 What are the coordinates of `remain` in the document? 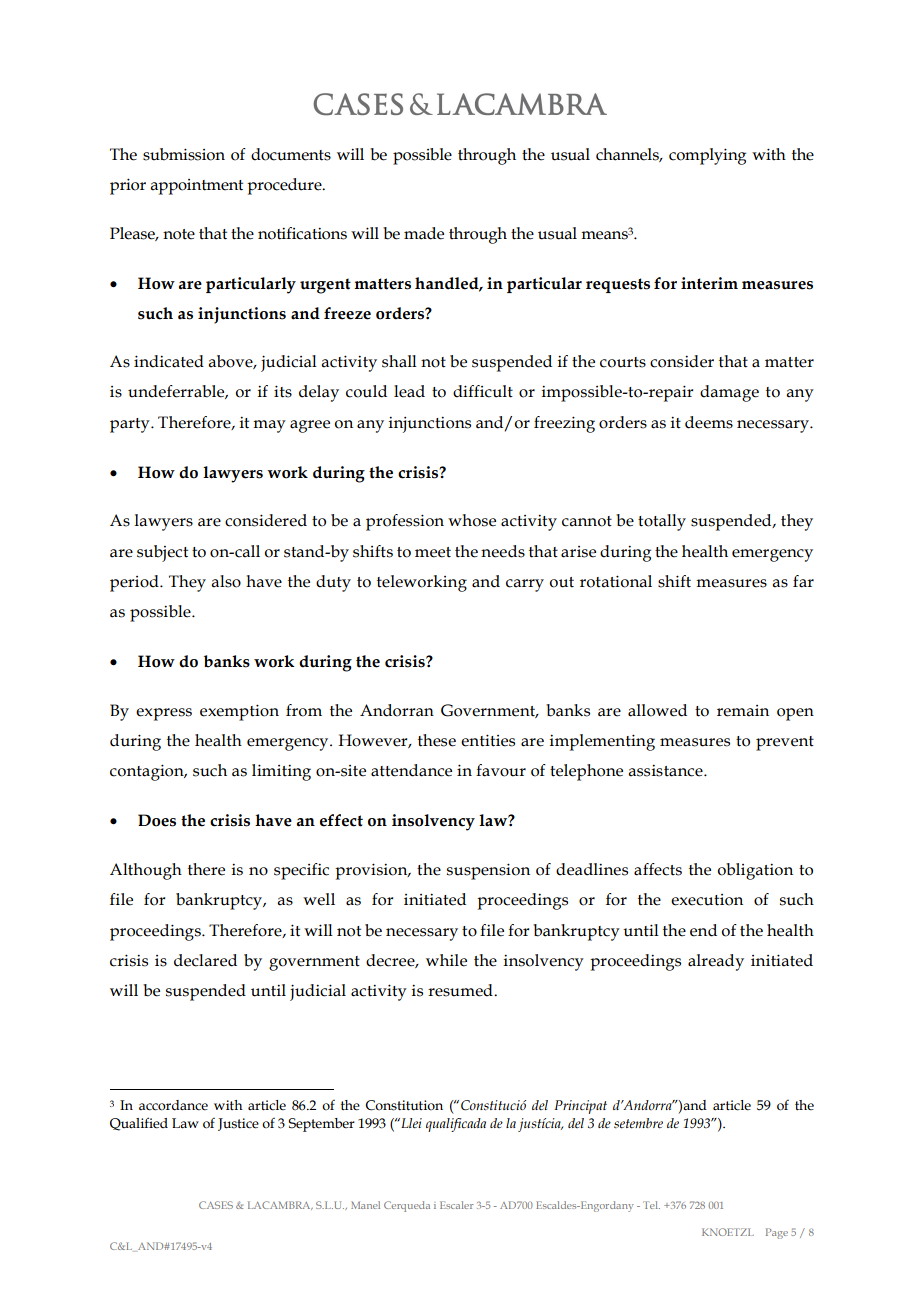 It's located at (743, 711).
